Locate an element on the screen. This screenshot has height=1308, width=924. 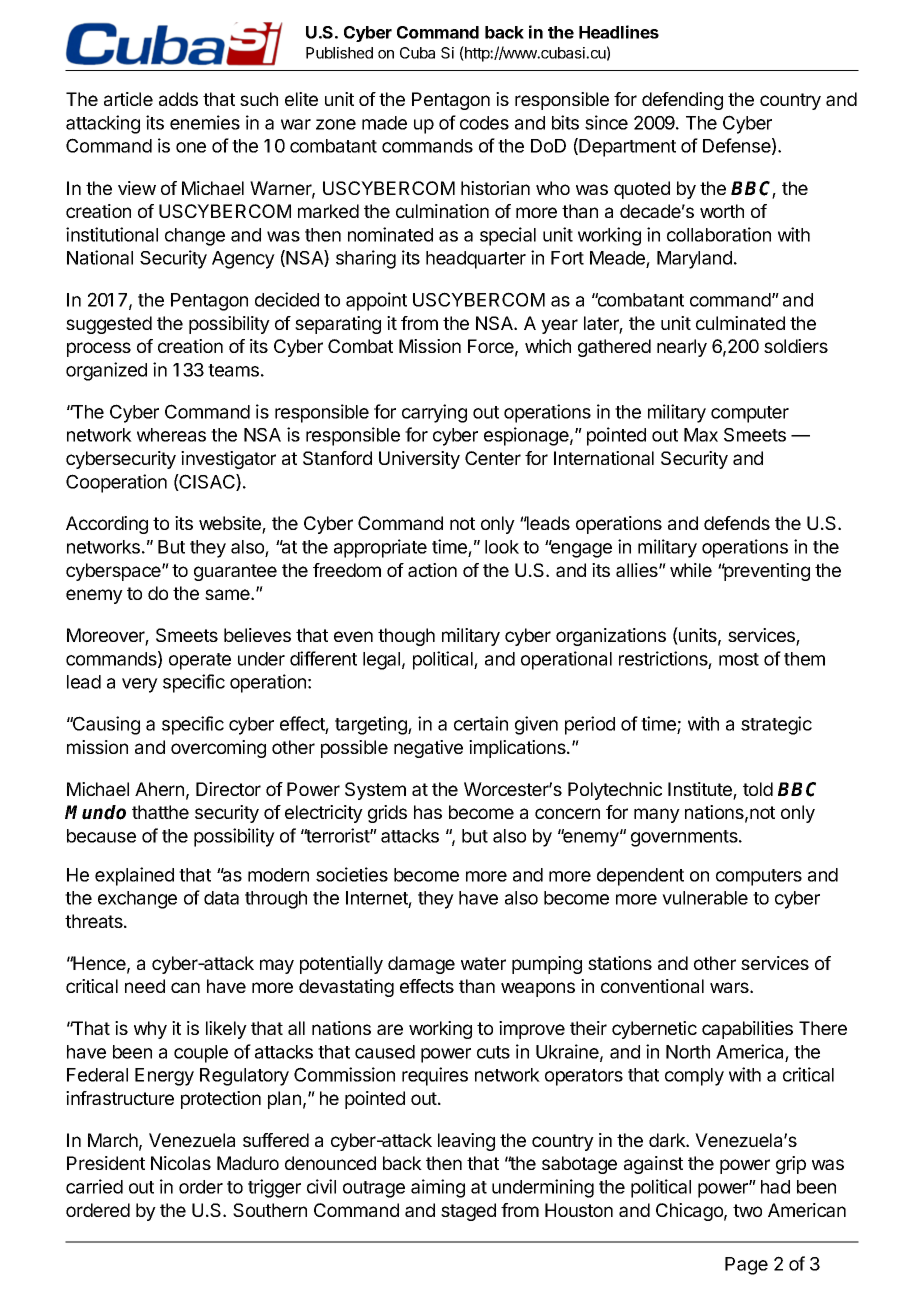
codes is located at coordinates (484, 123).
